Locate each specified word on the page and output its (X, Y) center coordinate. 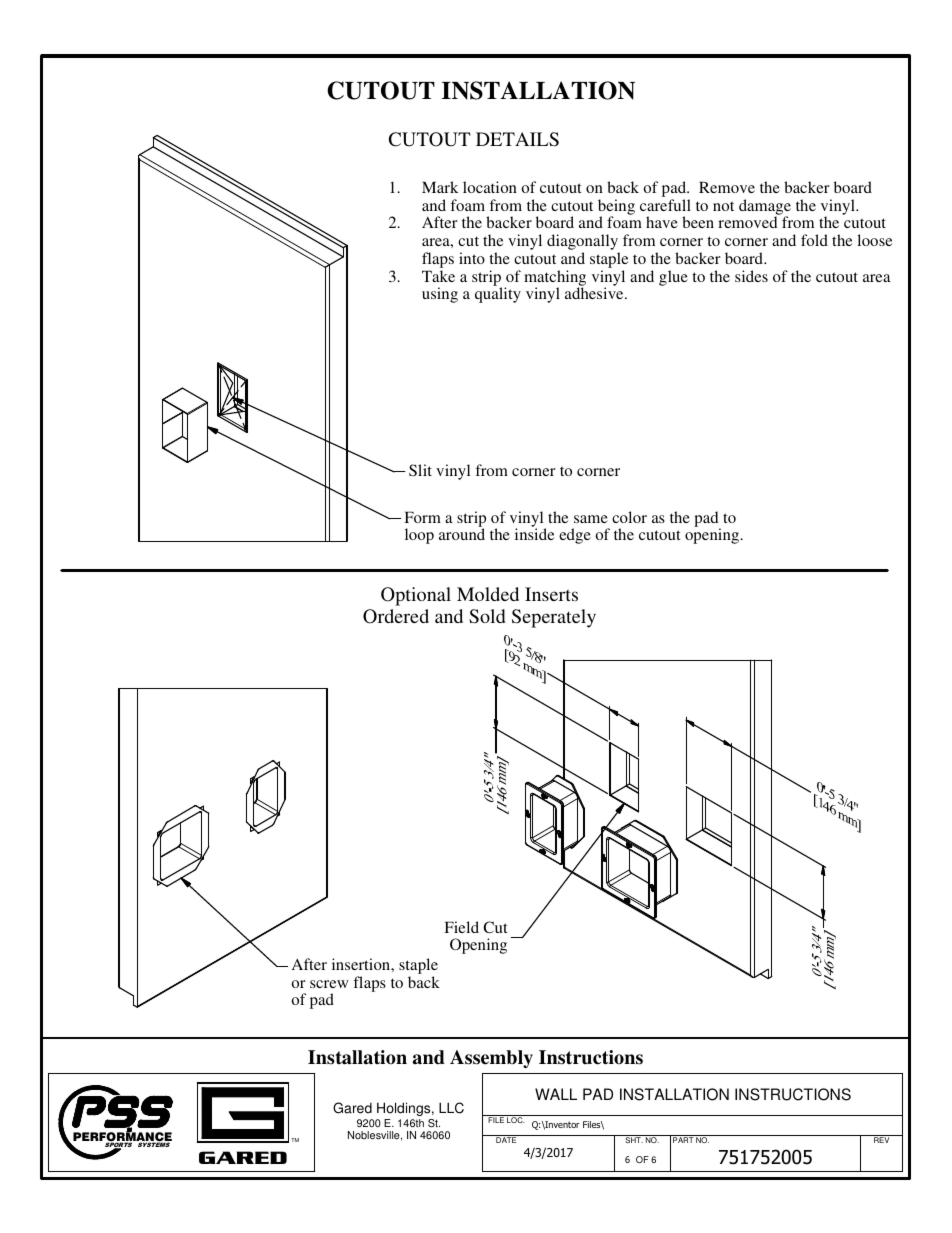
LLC (451, 1108)
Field (461, 927)
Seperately (554, 618)
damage (765, 208)
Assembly (491, 1059)
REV (881, 1140)
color (629, 517)
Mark (440, 187)
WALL (556, 1094)
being (616, 208)
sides (751, 276)
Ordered (396, 616)
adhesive (595, 293)
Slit (420, 470)
